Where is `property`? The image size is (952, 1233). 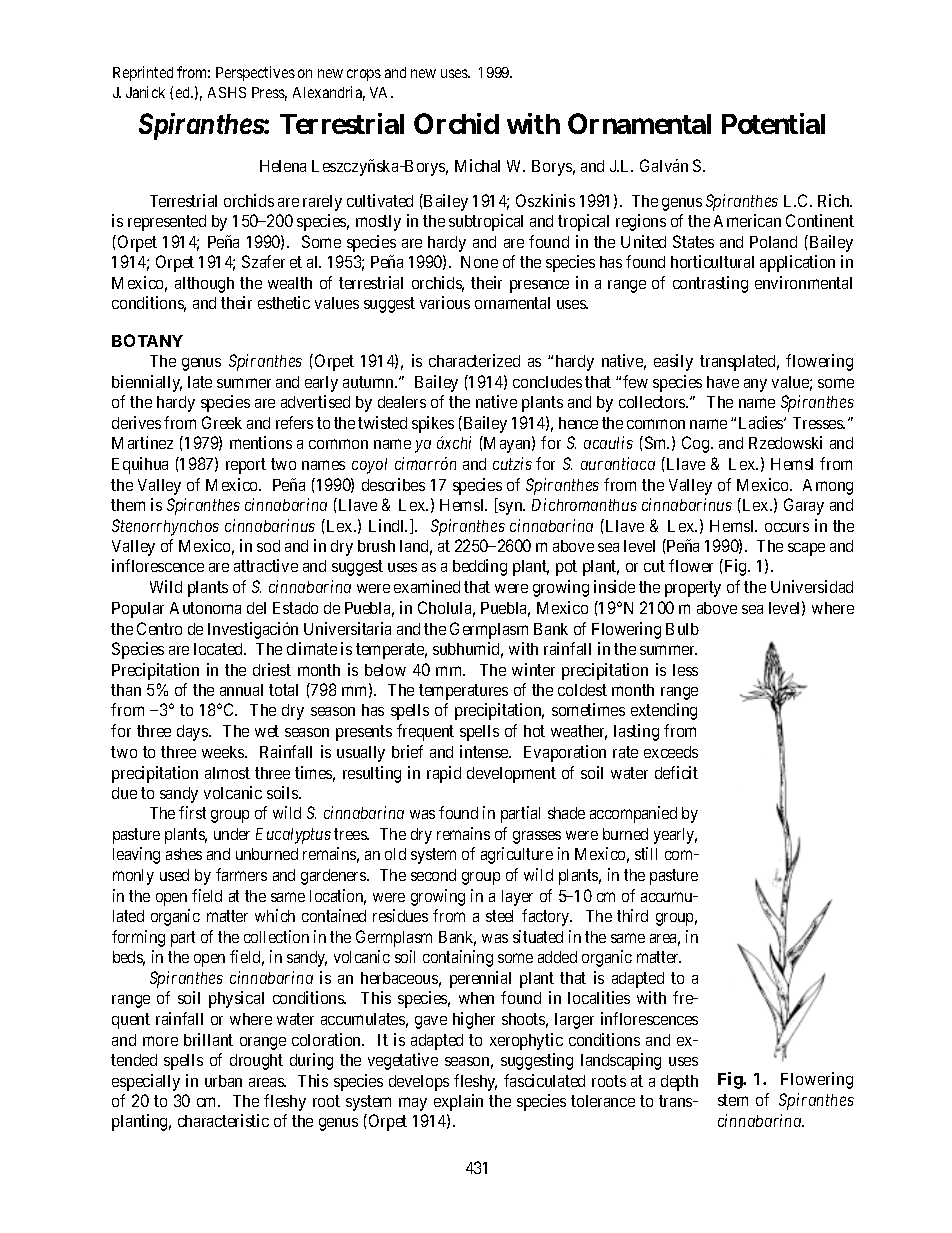 property is located at coordinates (693, 589).
